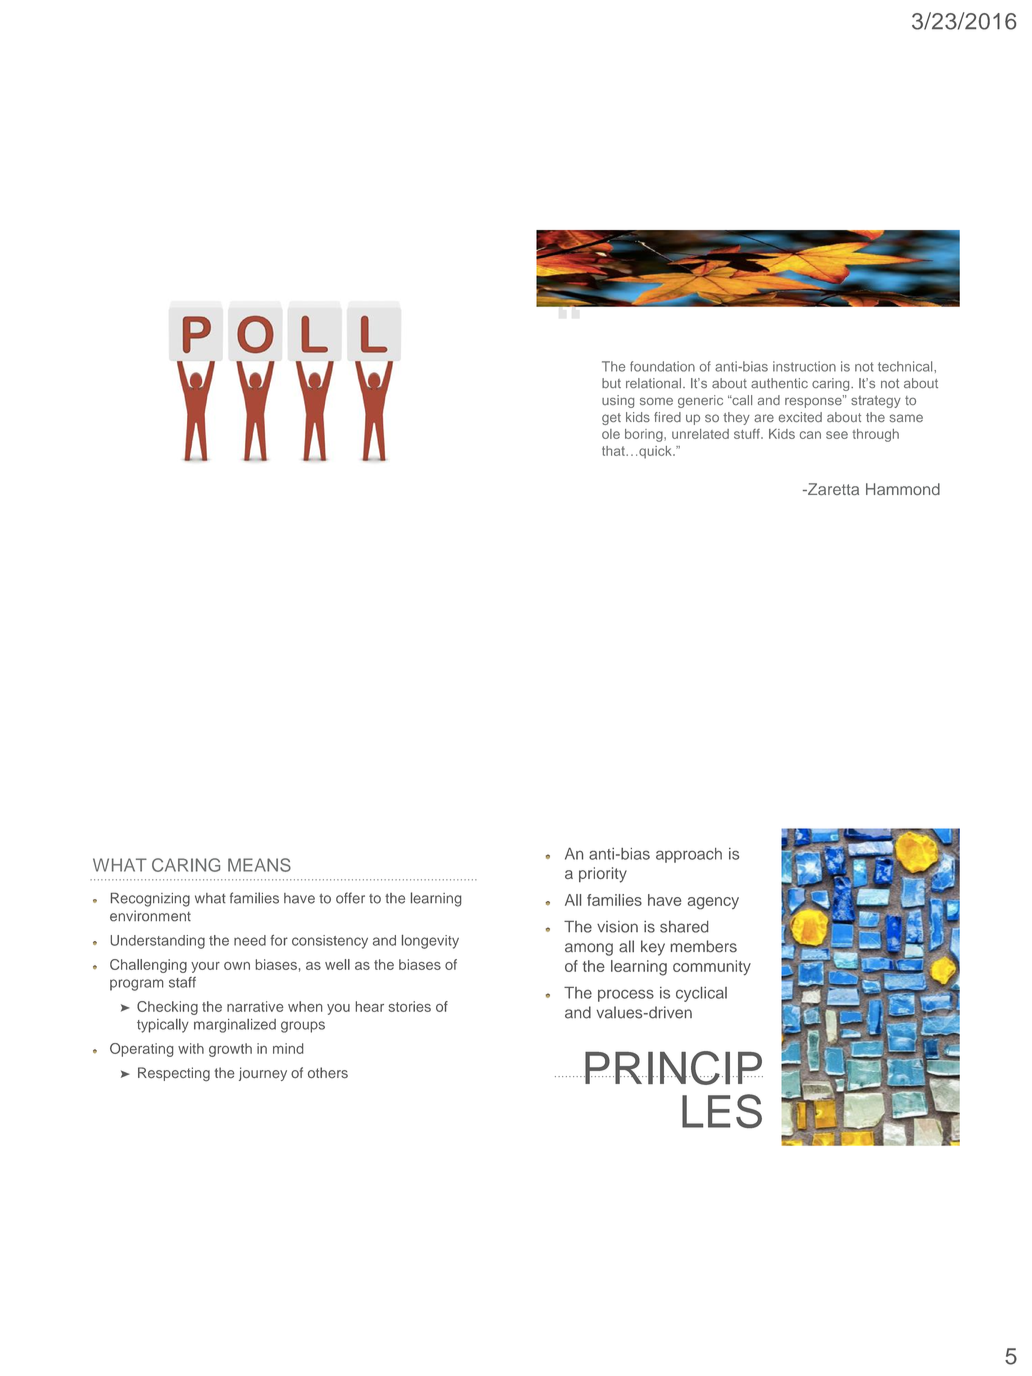 This page has height=1376, width=1032. Describe the element at coordinates (618, 401) in the page. I see `using` at that location.
